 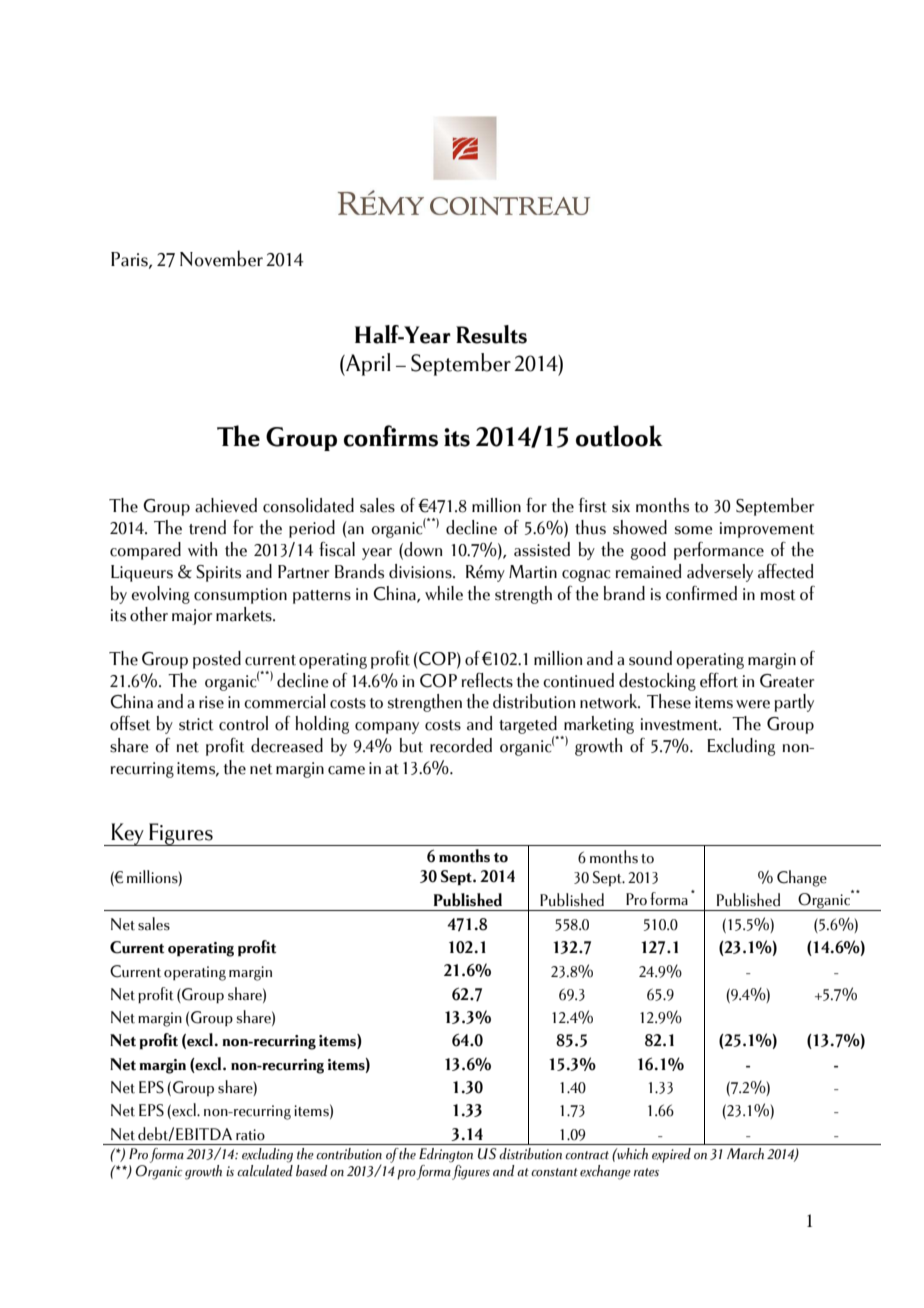 What do you see at coordinates (346, 770) in the page?
I see `came` at bounding box center [346, 770].
